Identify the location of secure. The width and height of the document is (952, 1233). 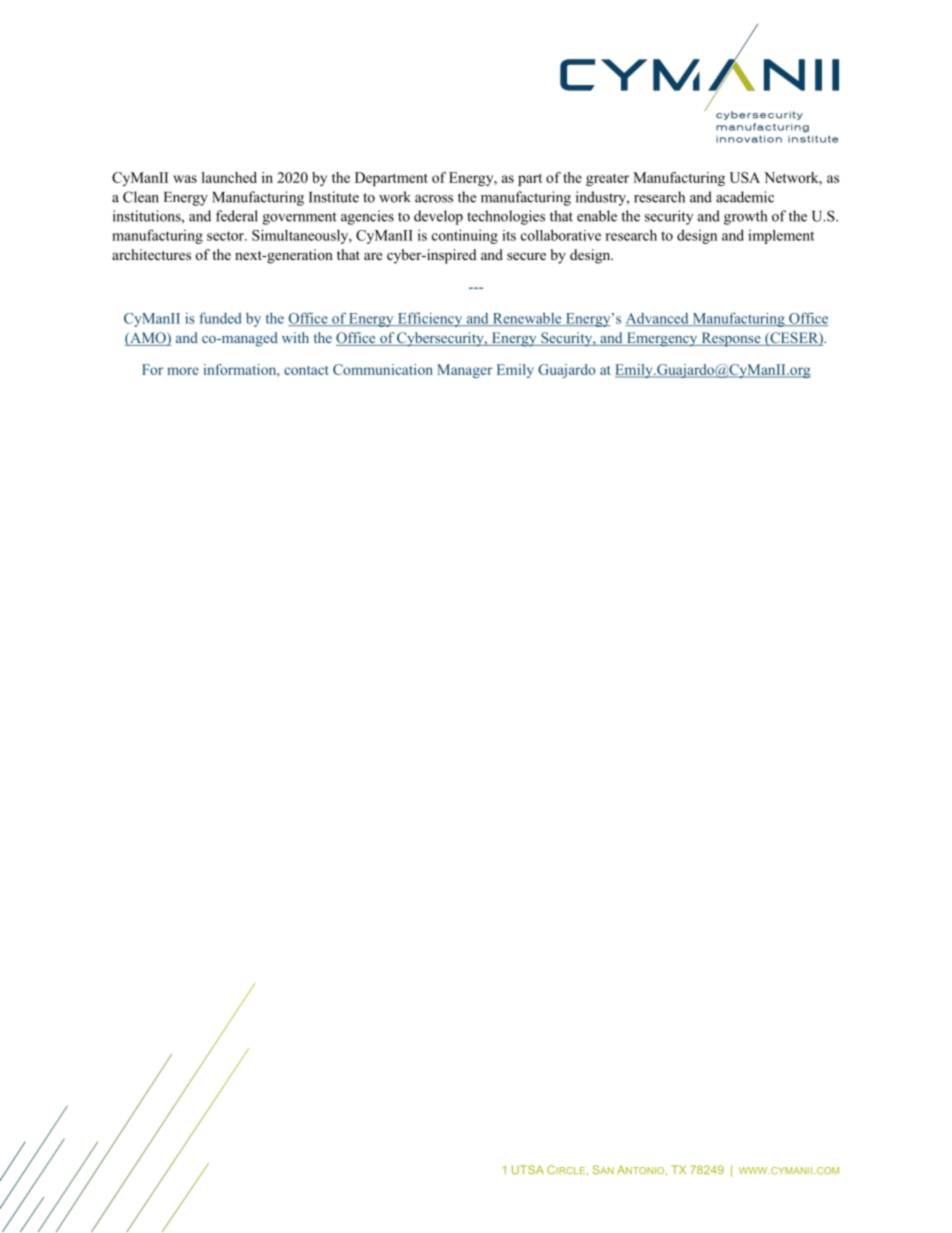
(526, 256).
